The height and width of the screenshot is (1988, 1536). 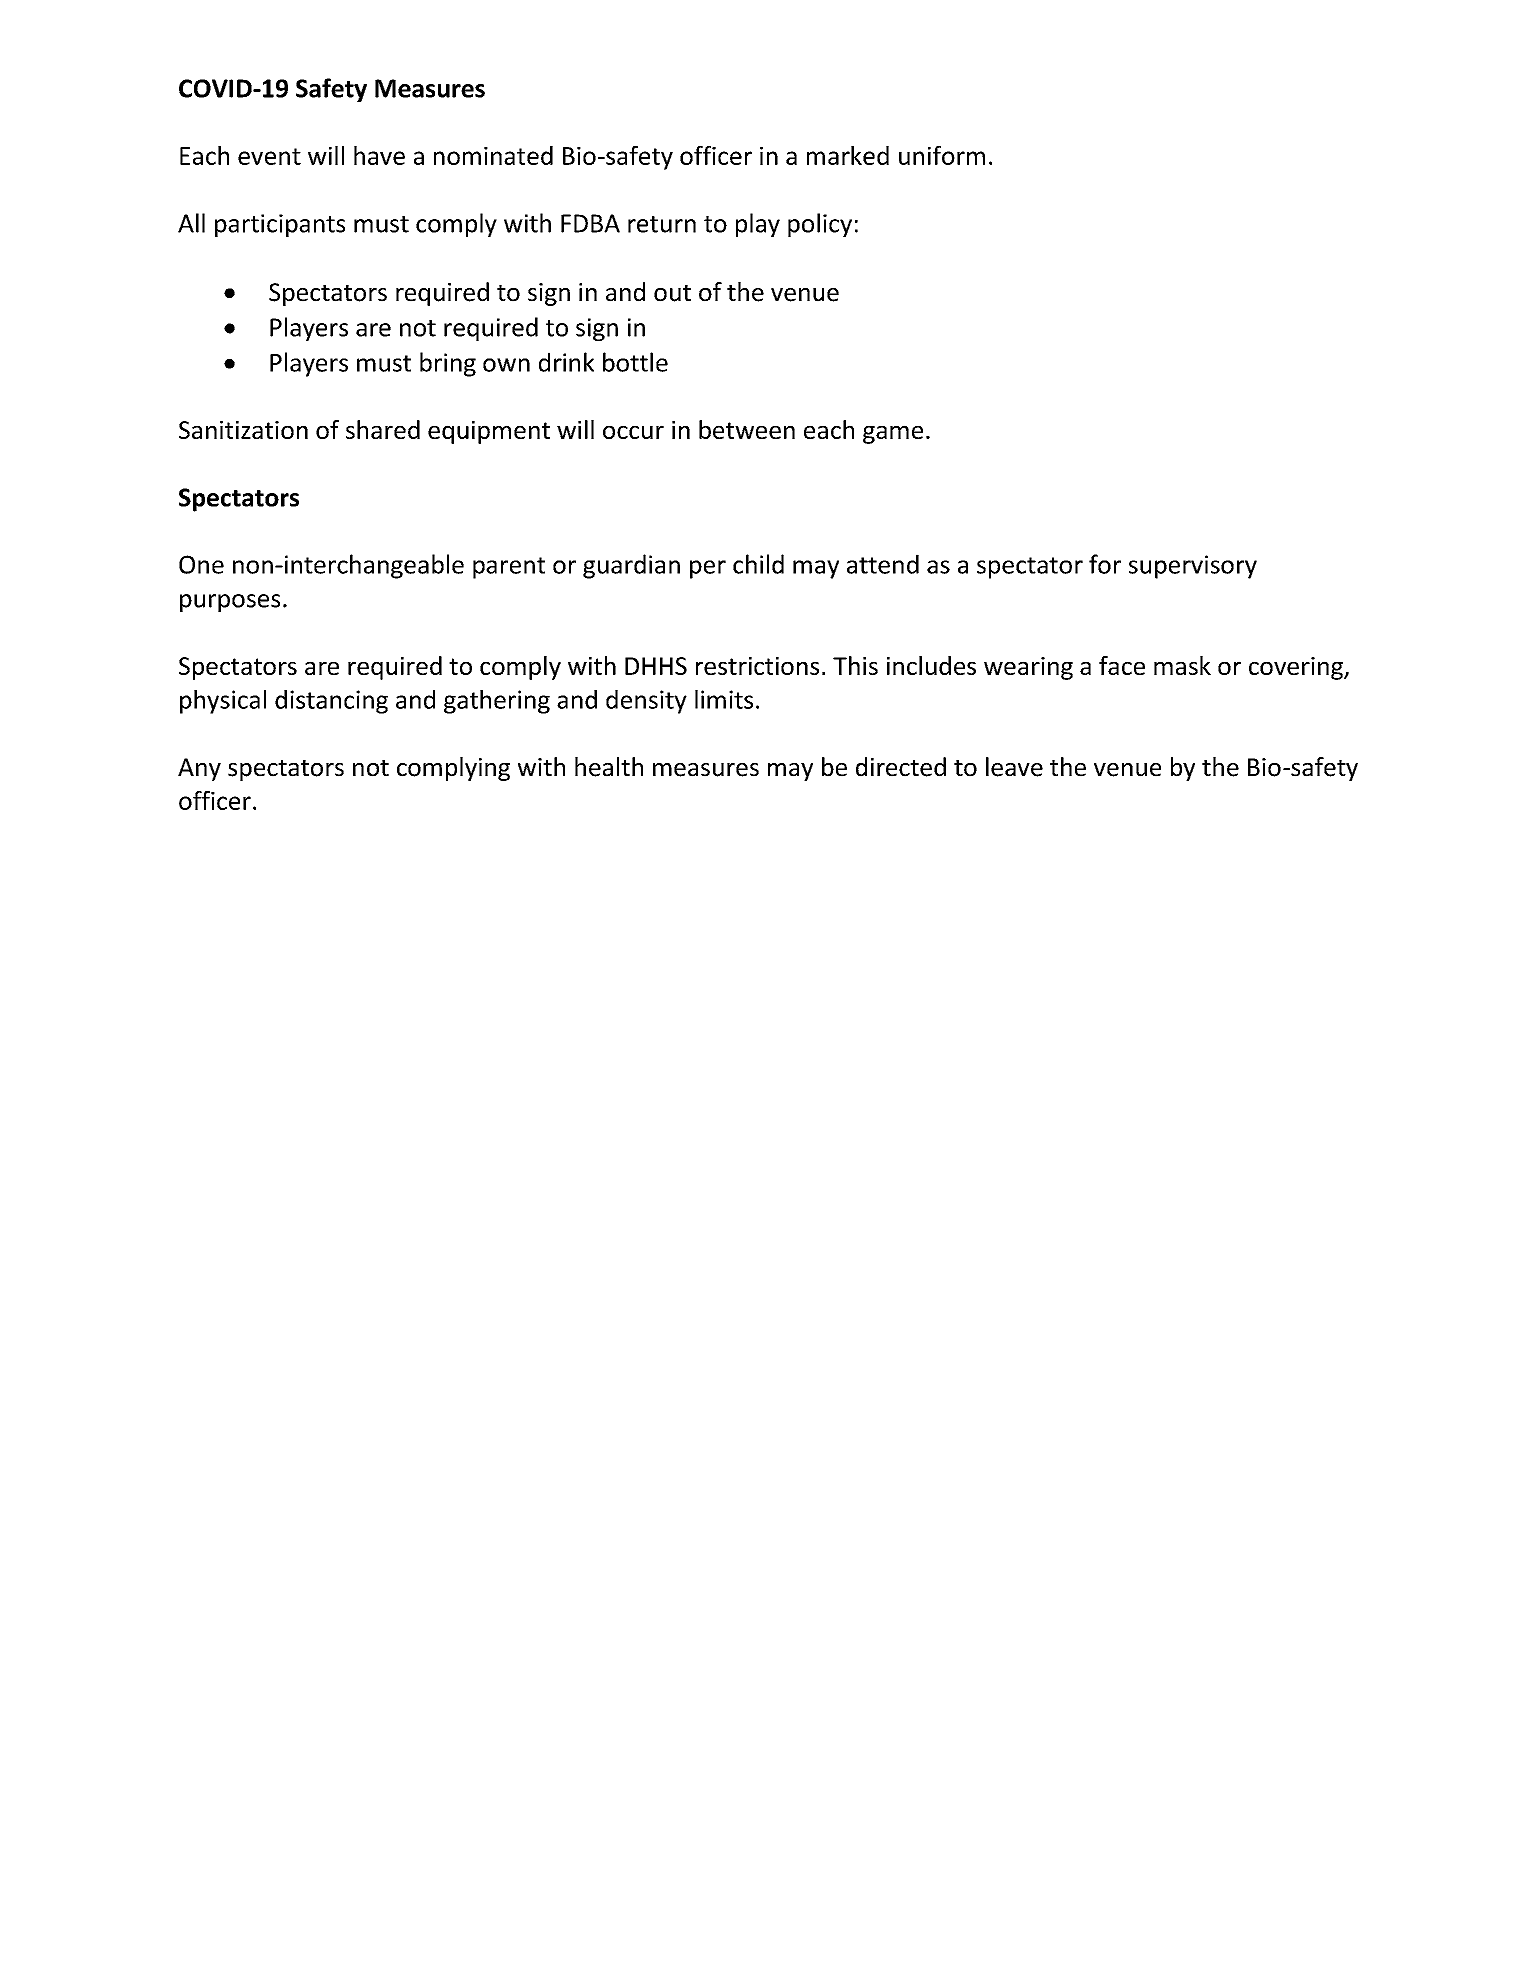 What do you see at coordinates (848, 155) in the screenshot?
I see `marked` at bounding box center [848, 155].
